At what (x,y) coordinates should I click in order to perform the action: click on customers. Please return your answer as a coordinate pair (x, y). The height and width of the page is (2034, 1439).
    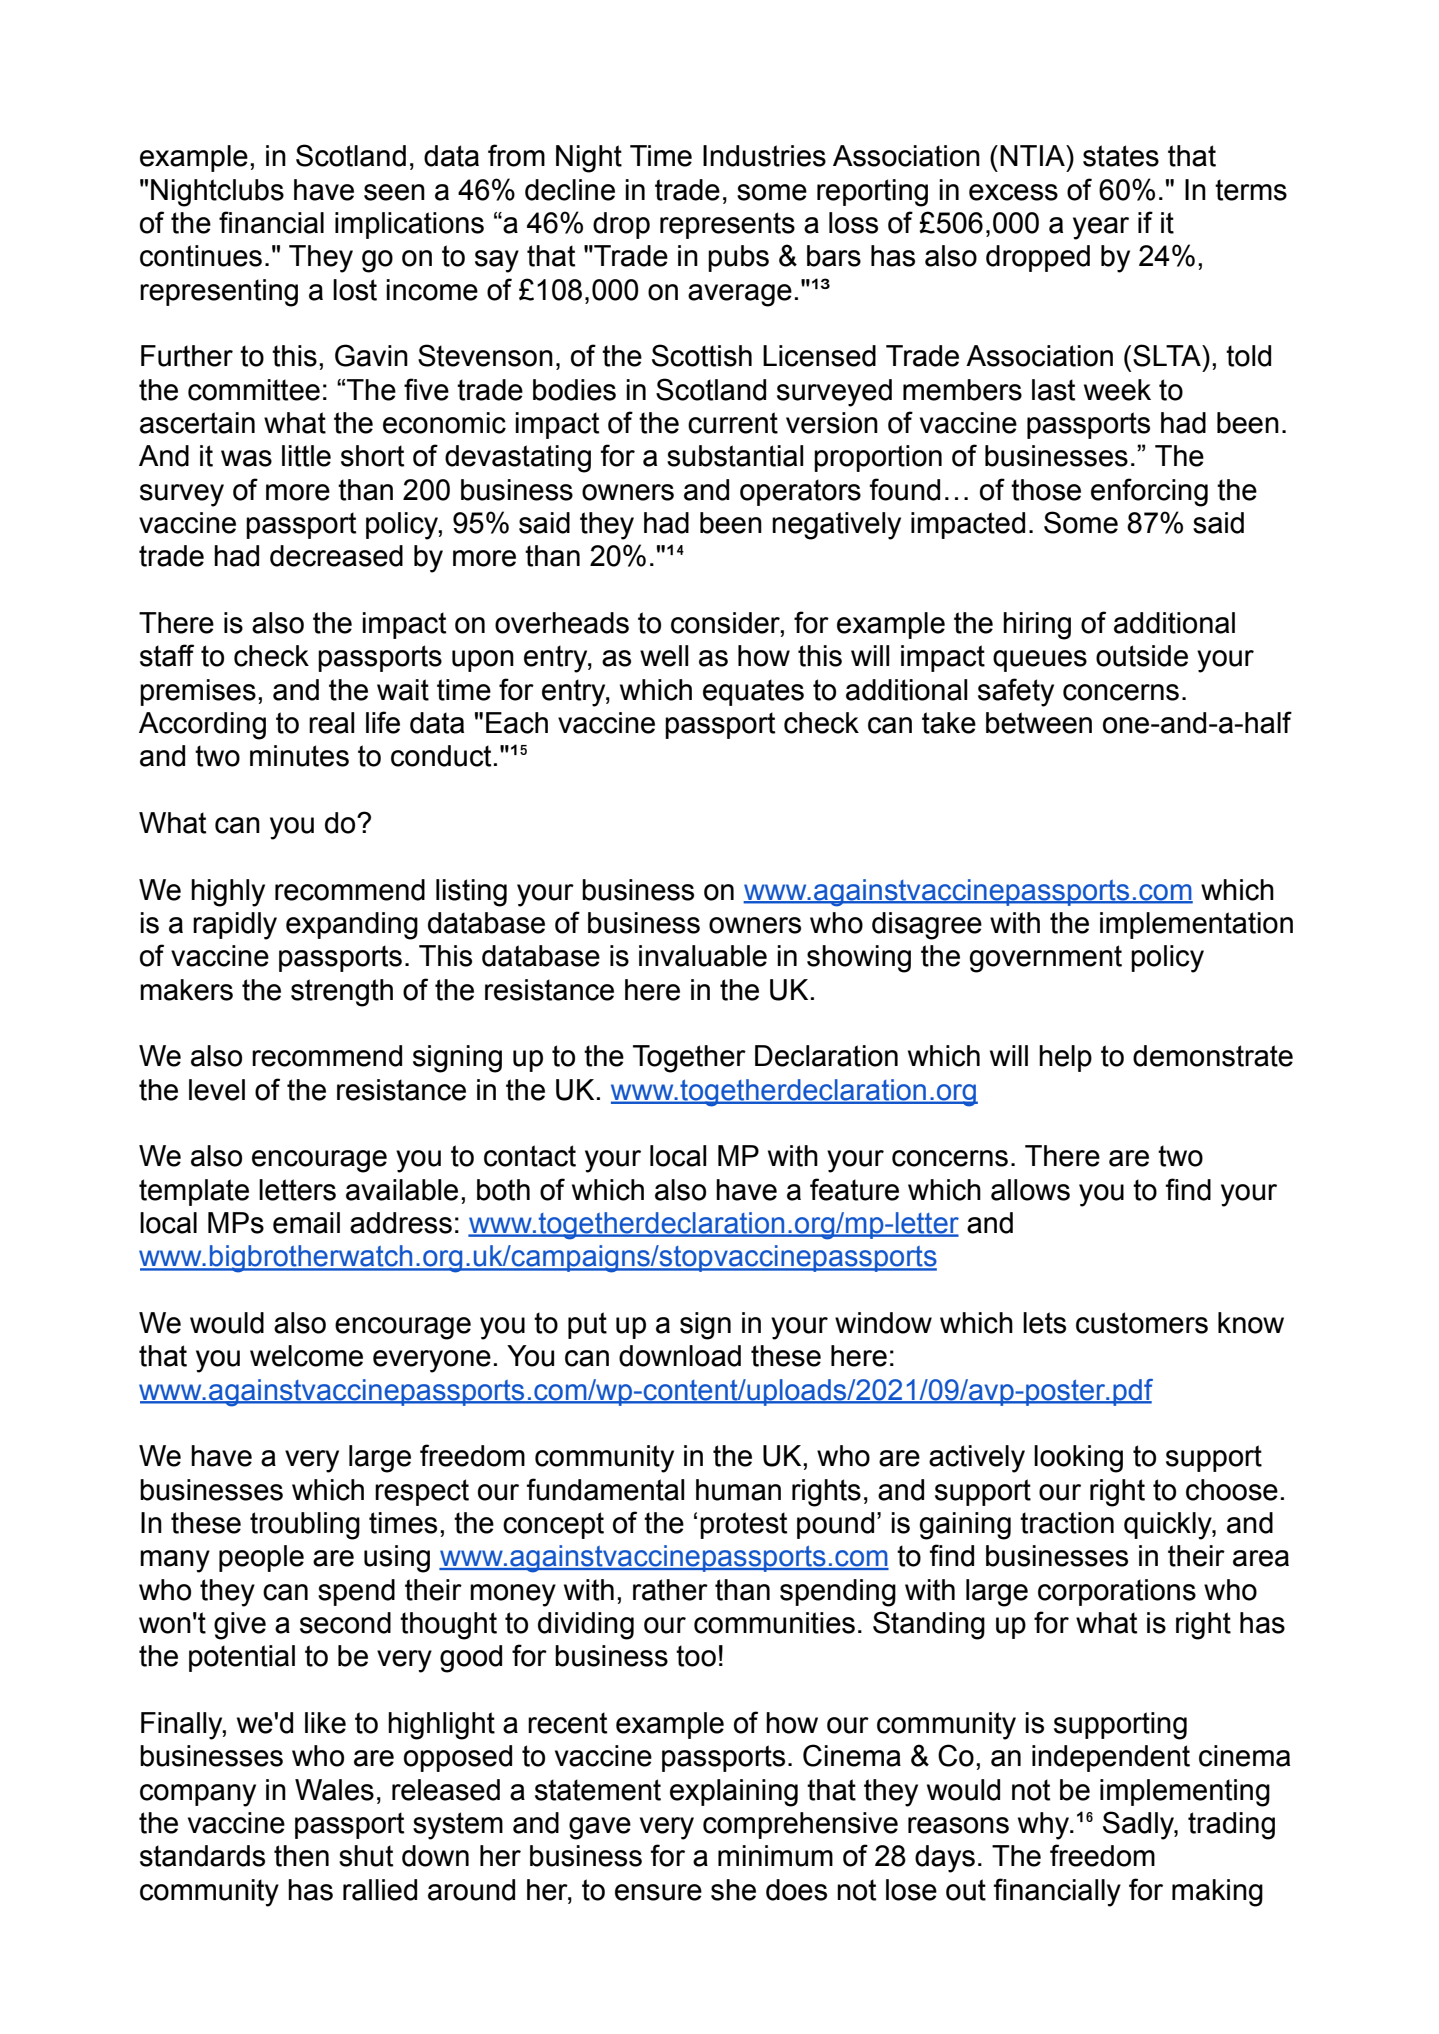
    Looking at the image, I should click on (1142, 1323).
